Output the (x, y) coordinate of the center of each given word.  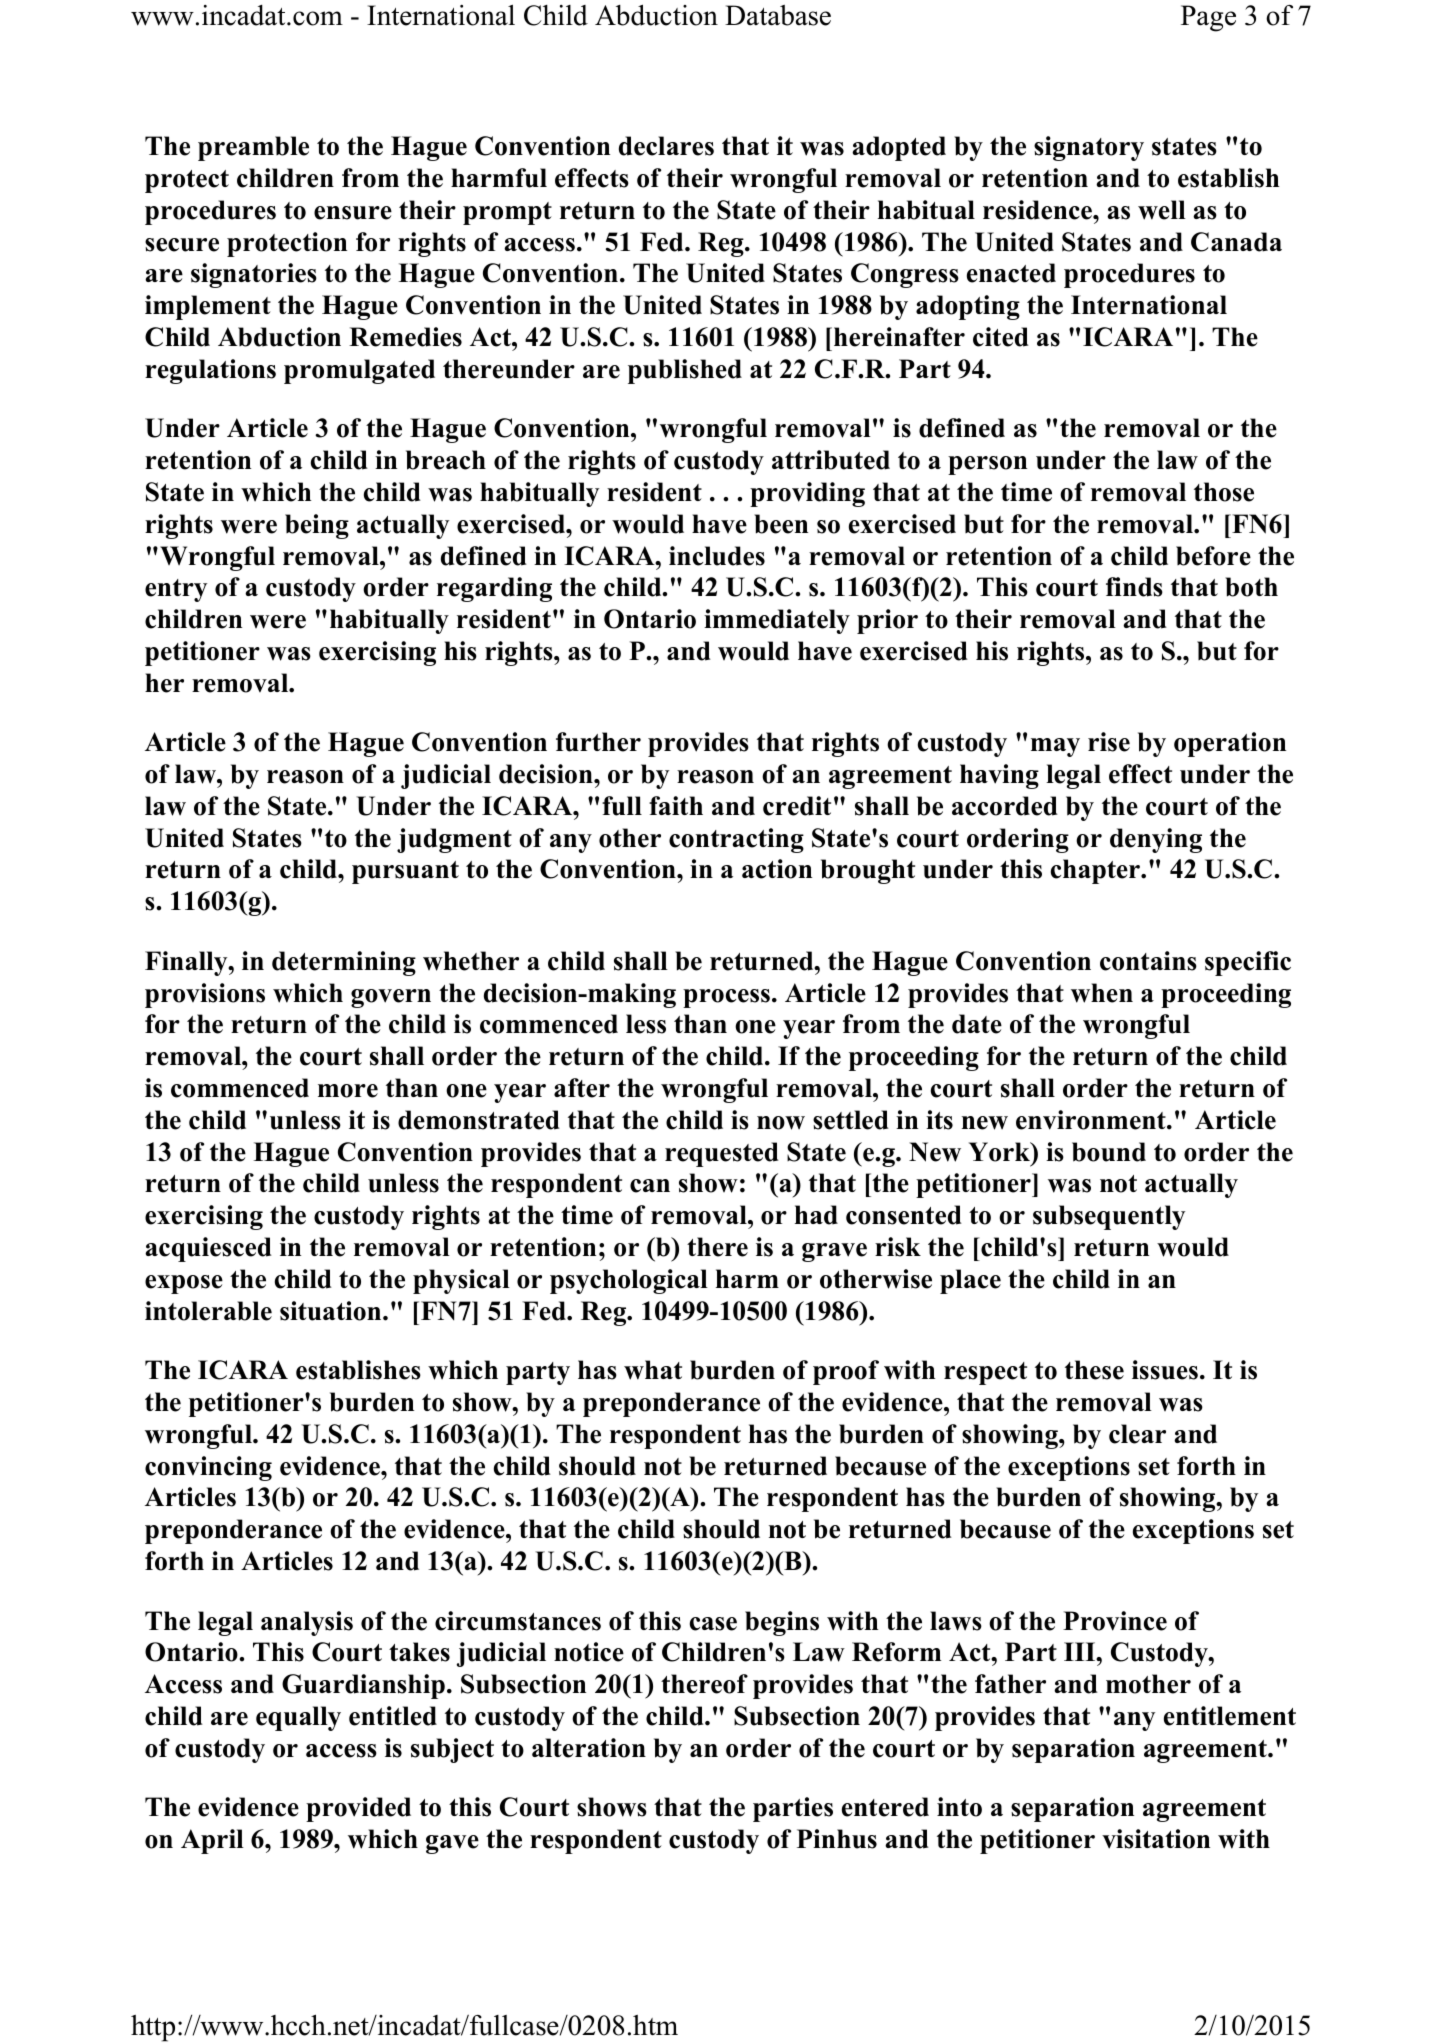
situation (332, 1311)
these (1094, 1370)
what (653, 1370)
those (1224, 492)
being (317, 526)
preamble (253, 148)
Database (778, 15)
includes (717, 556)
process (726, 998)
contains (1148, 961)
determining (344, 963)
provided (358, 1809)
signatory (1089, 148)
